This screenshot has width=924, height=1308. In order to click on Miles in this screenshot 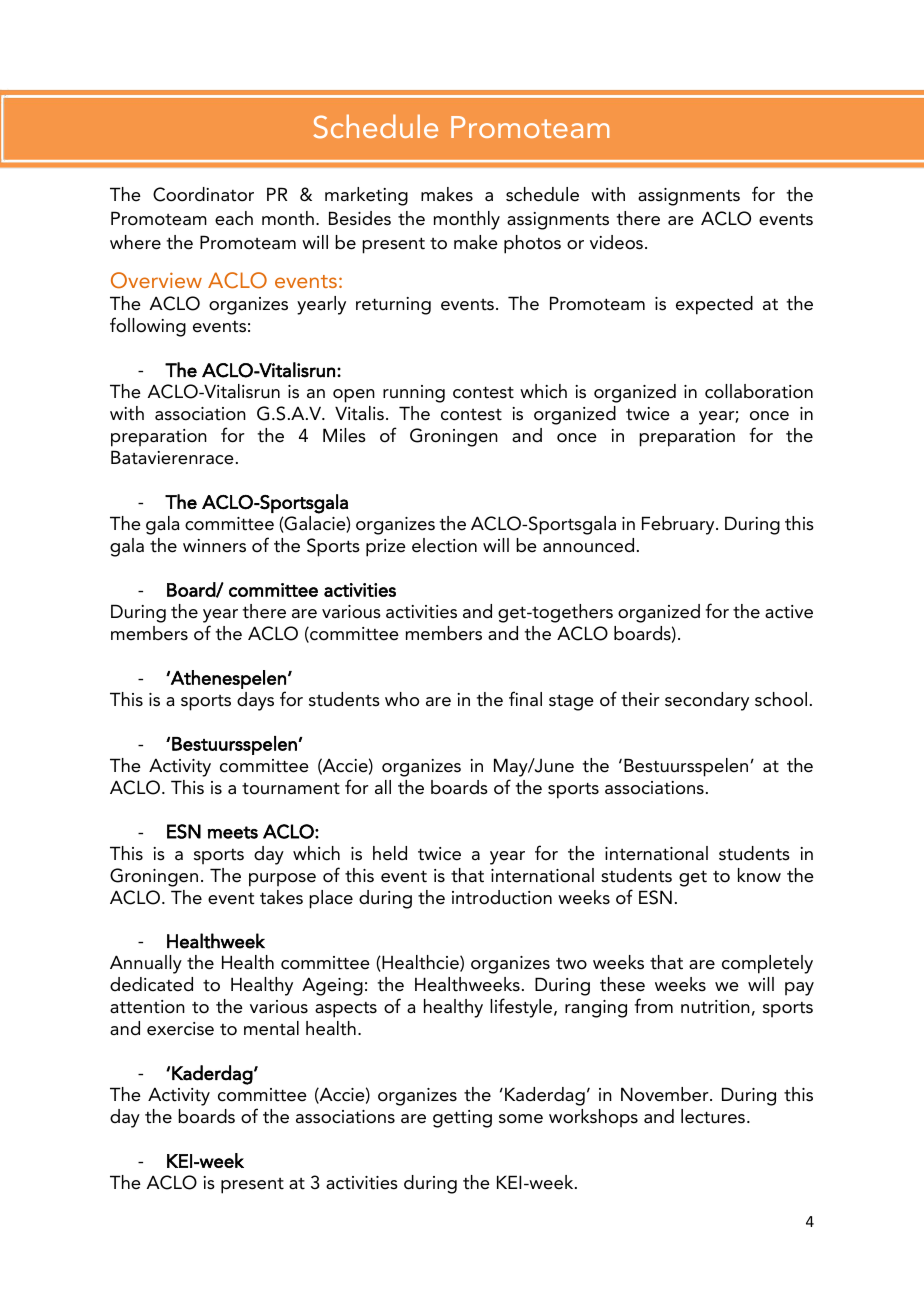, I will do `click(344, 435)`.
